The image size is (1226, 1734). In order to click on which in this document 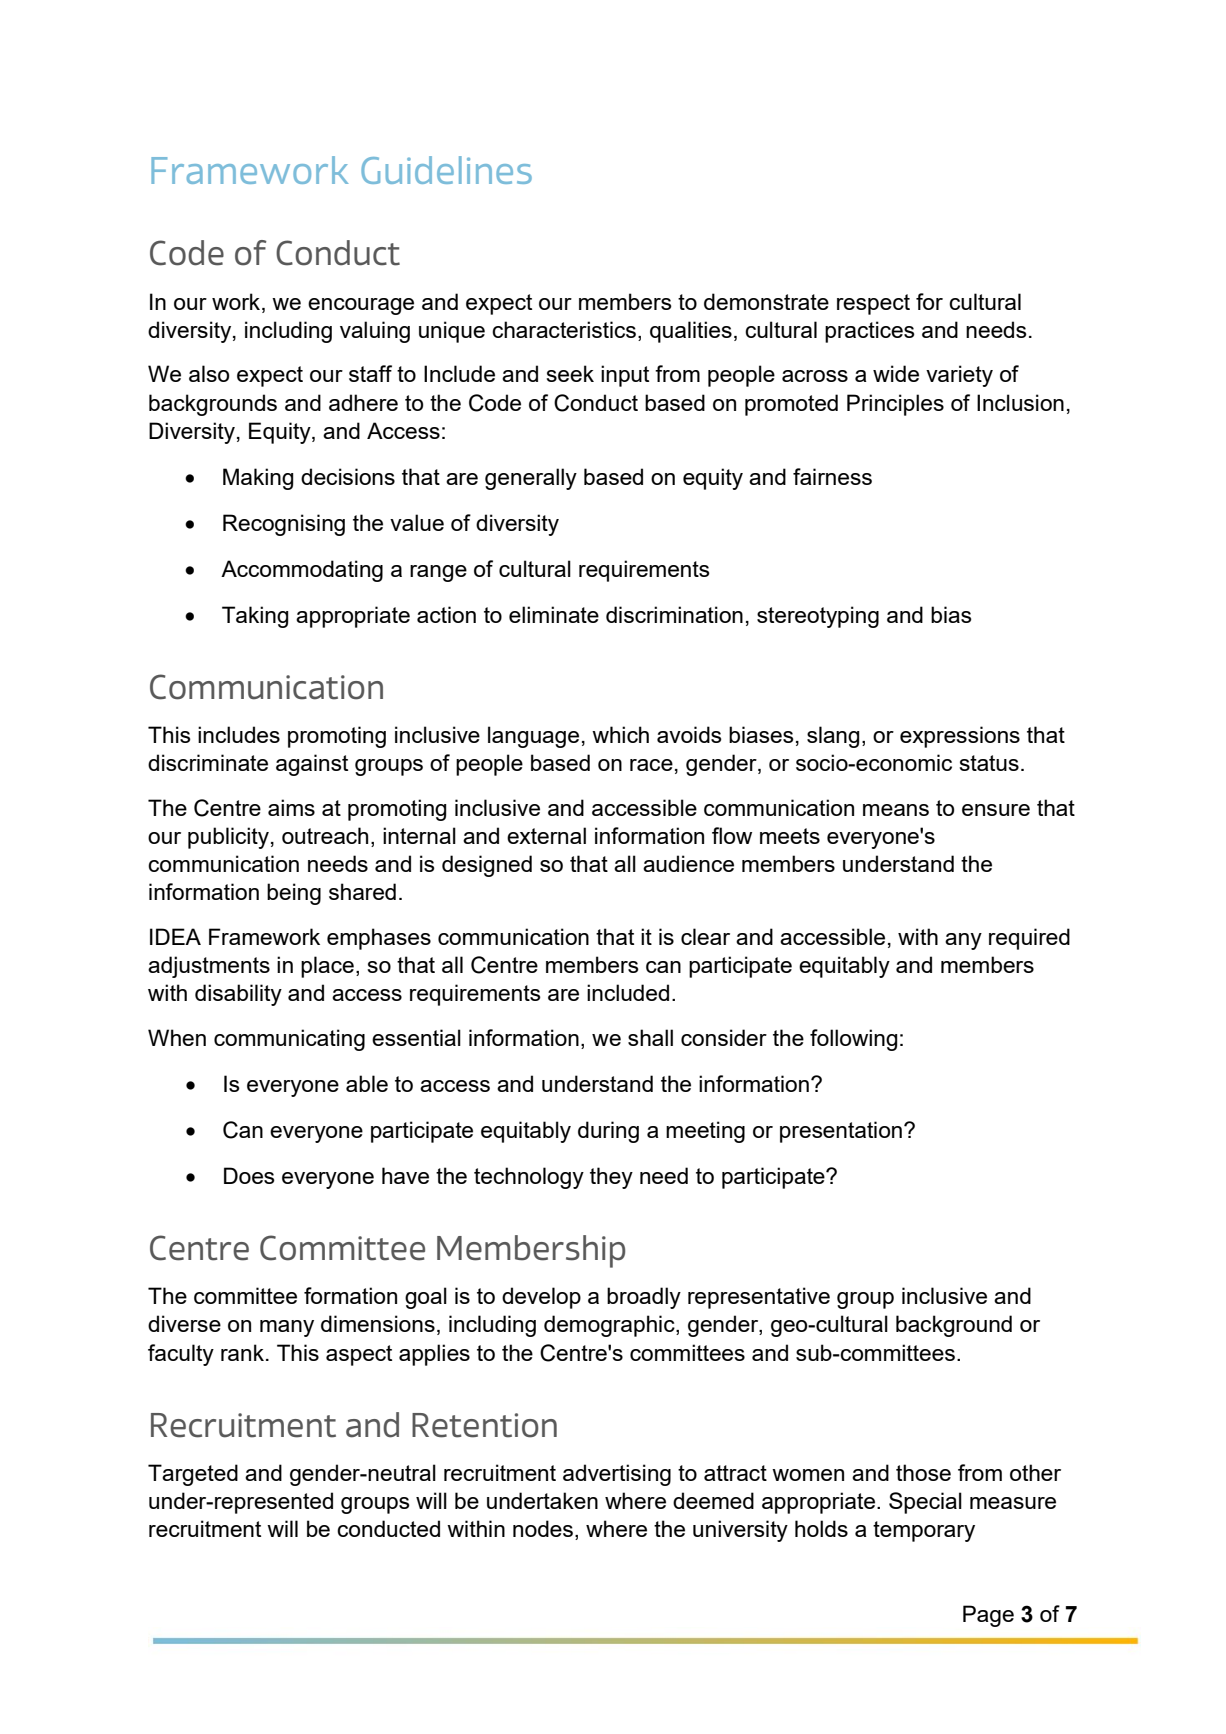, I will do `click(620, 734)`.
